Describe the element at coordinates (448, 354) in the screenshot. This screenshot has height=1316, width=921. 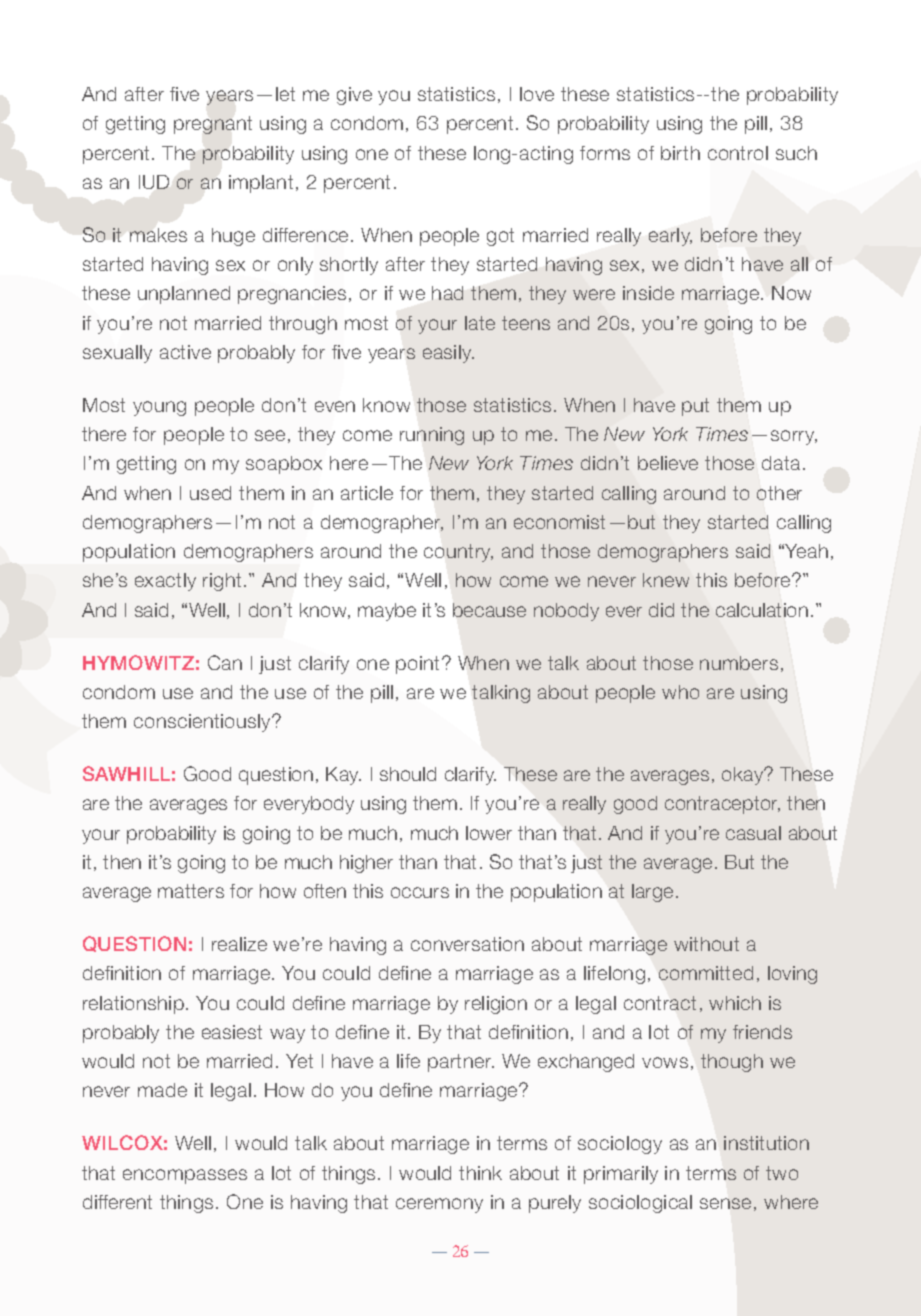
I see `easily` at that location.
